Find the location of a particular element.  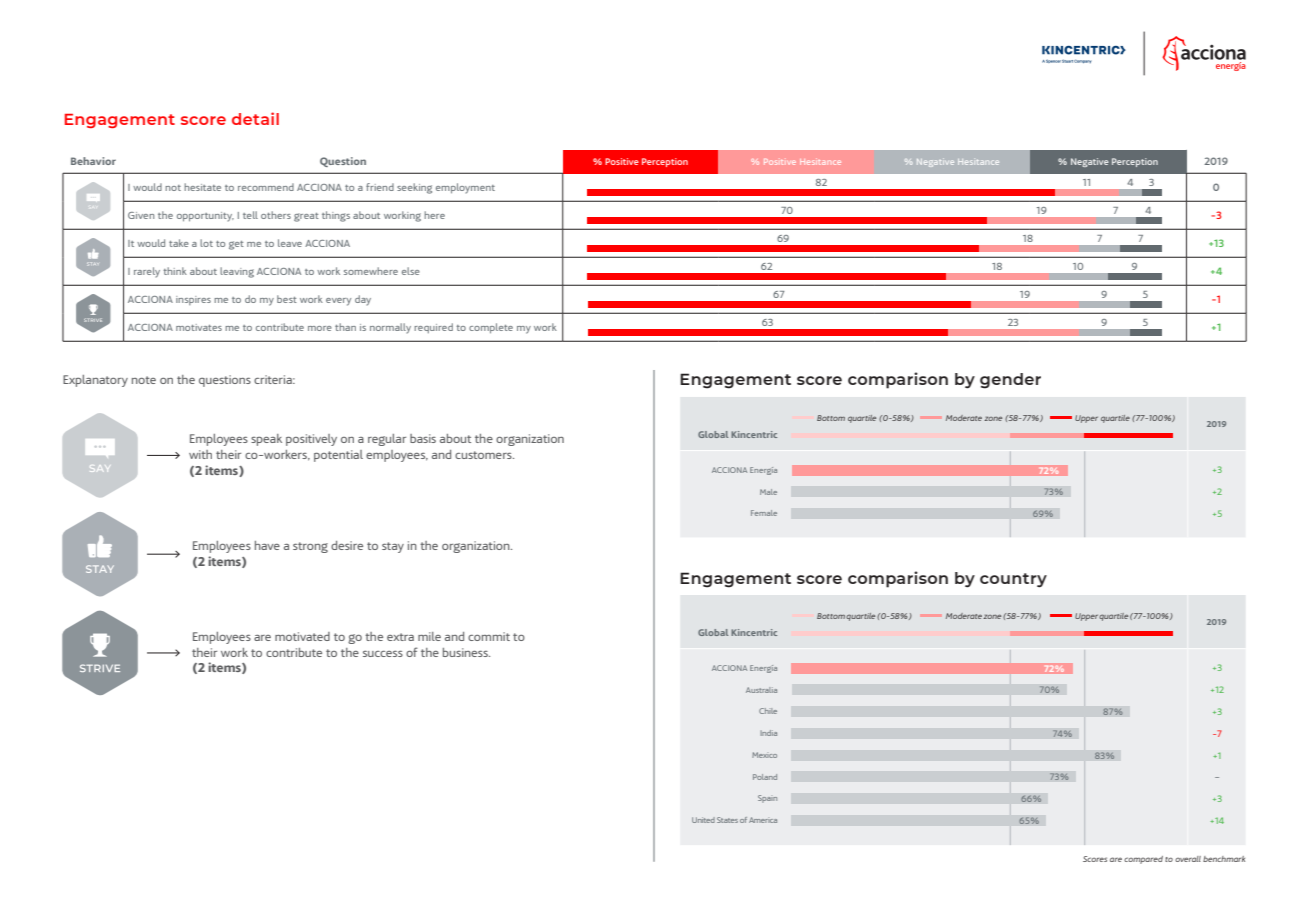

detail is located at coordinates (255, 118).
